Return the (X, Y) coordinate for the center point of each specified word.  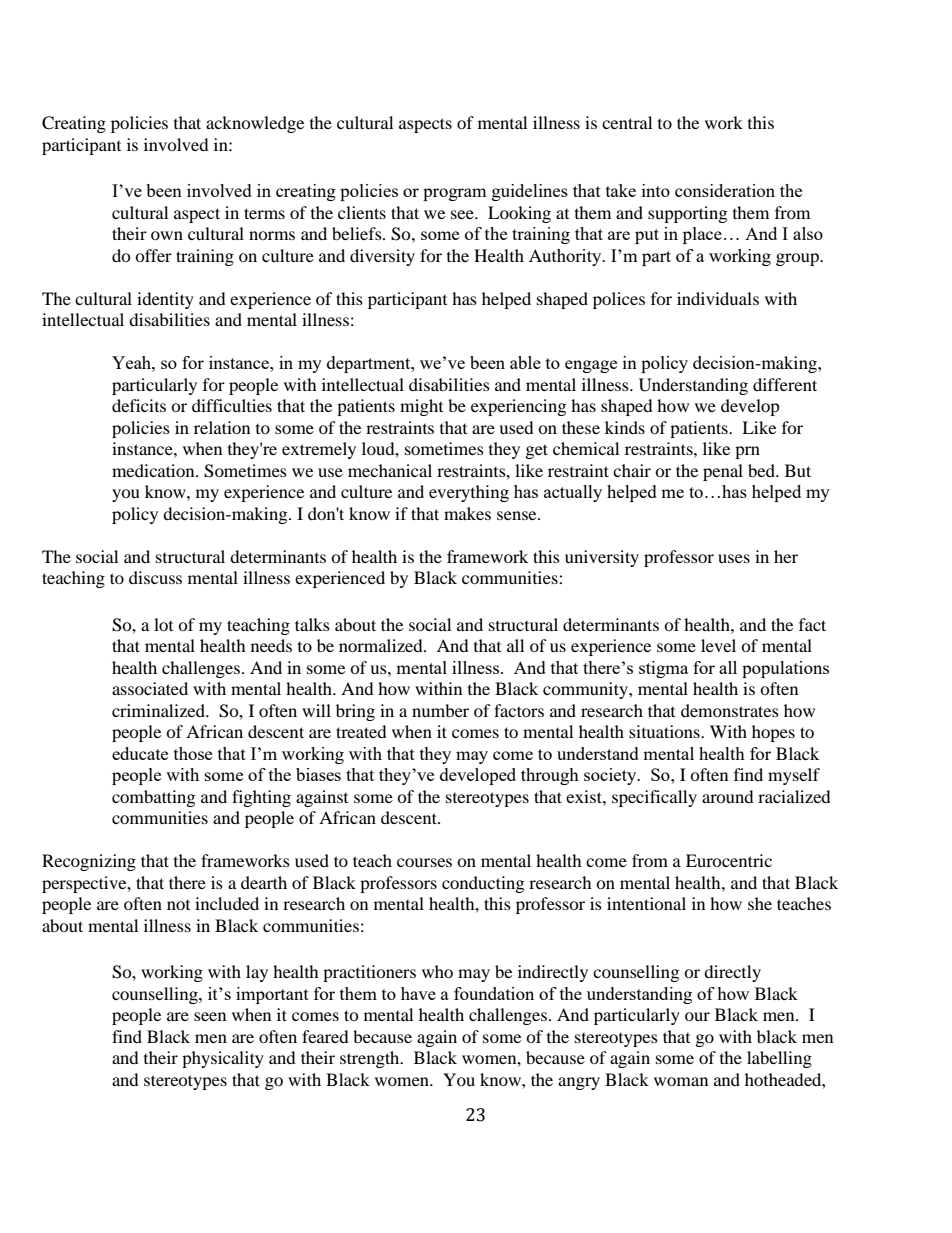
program (455, 194)
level (718, 645)
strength (371, 1059)
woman (681, 1081)
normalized (382, 645)
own (167, 235)
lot (163, 624)
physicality (223, 1059)
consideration (725, 190)
